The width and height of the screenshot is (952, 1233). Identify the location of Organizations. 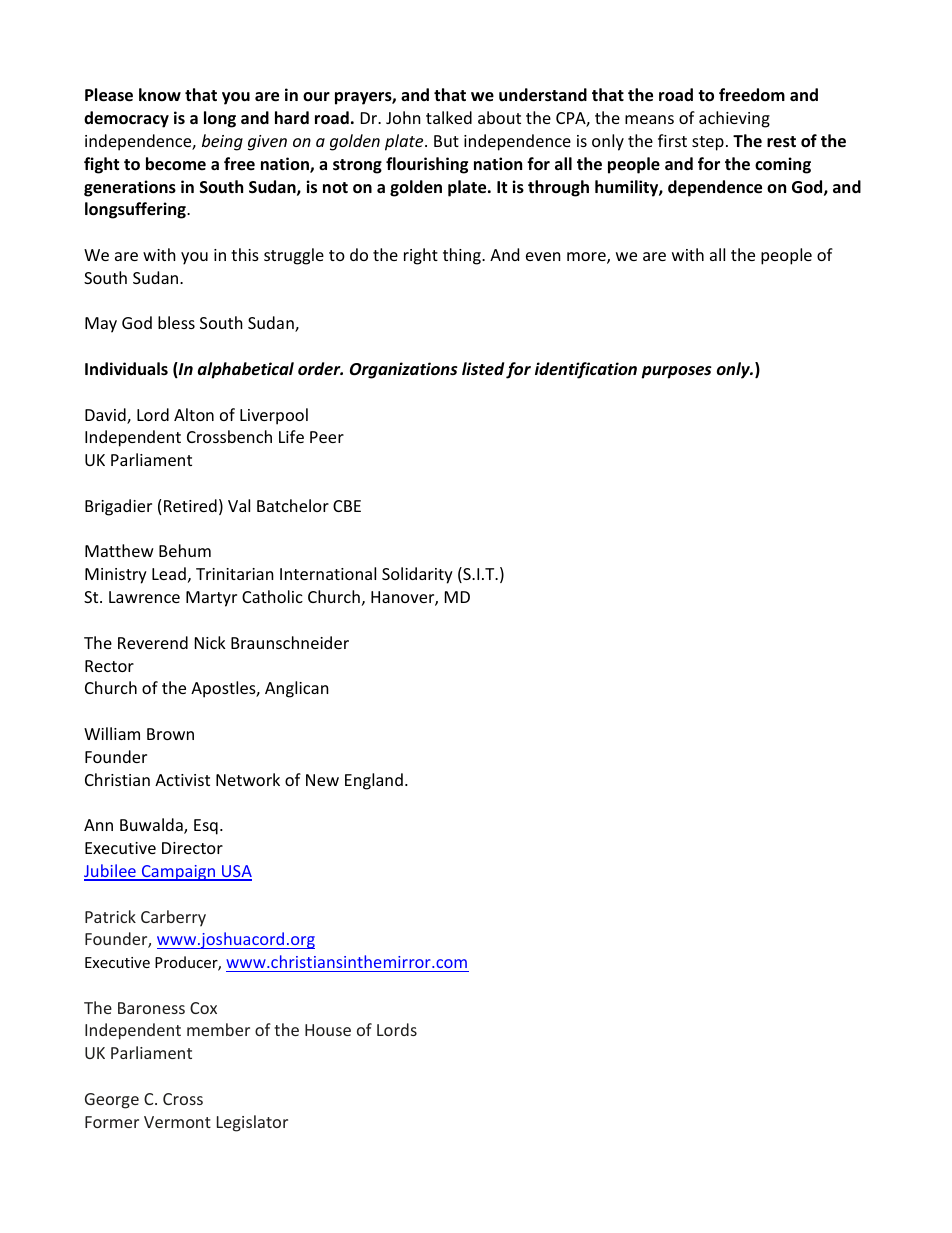
(404, 370).
